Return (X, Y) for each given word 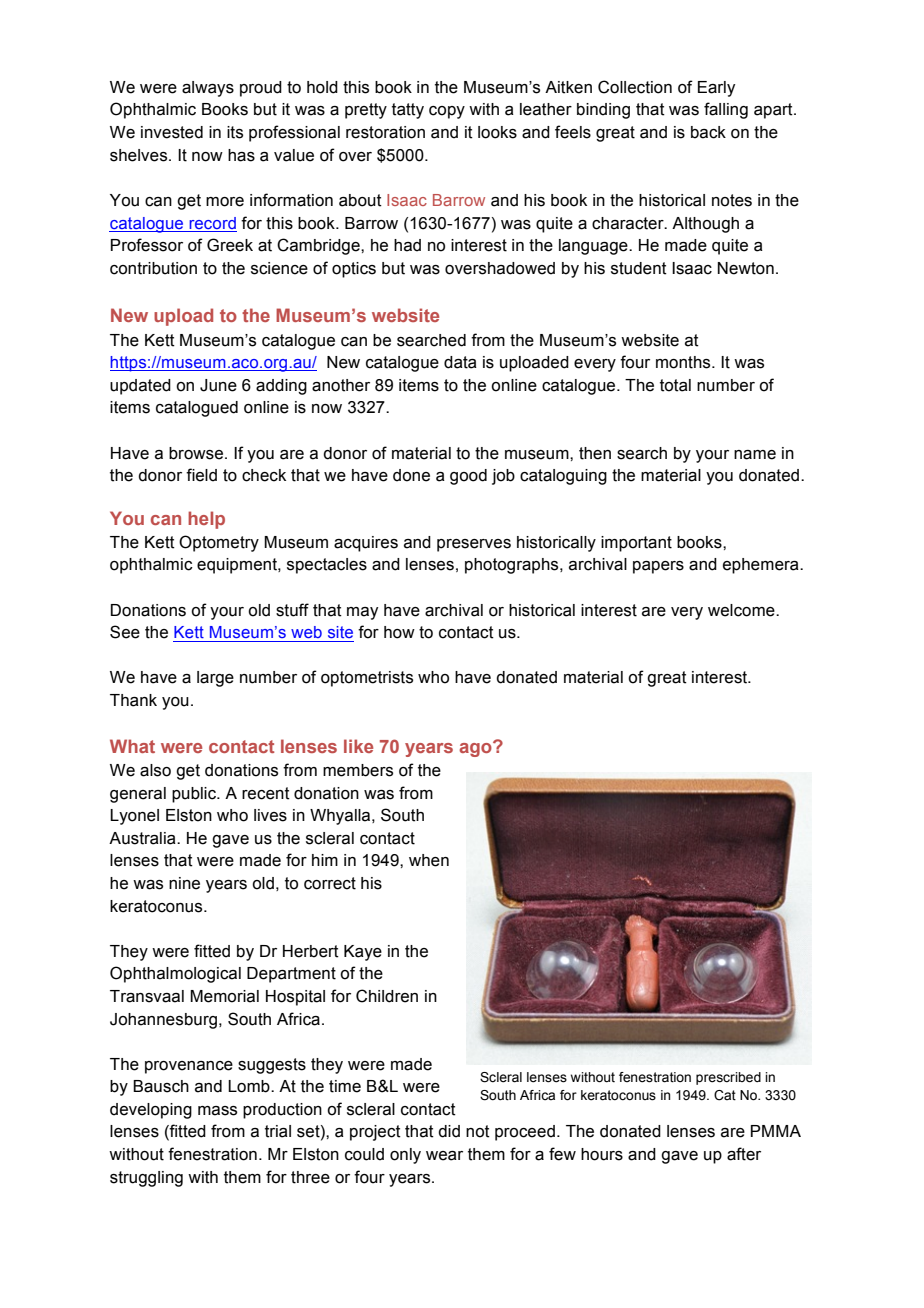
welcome (742, 610)
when (429, 860)
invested (172, 132)
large (215, 679)
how (399, 632)
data (460, 362)
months (684, 362)
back (708, 132)
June (218, 385)
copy (447, 112)
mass (217, 1111)
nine (184, 883)
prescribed (728, 1078)
